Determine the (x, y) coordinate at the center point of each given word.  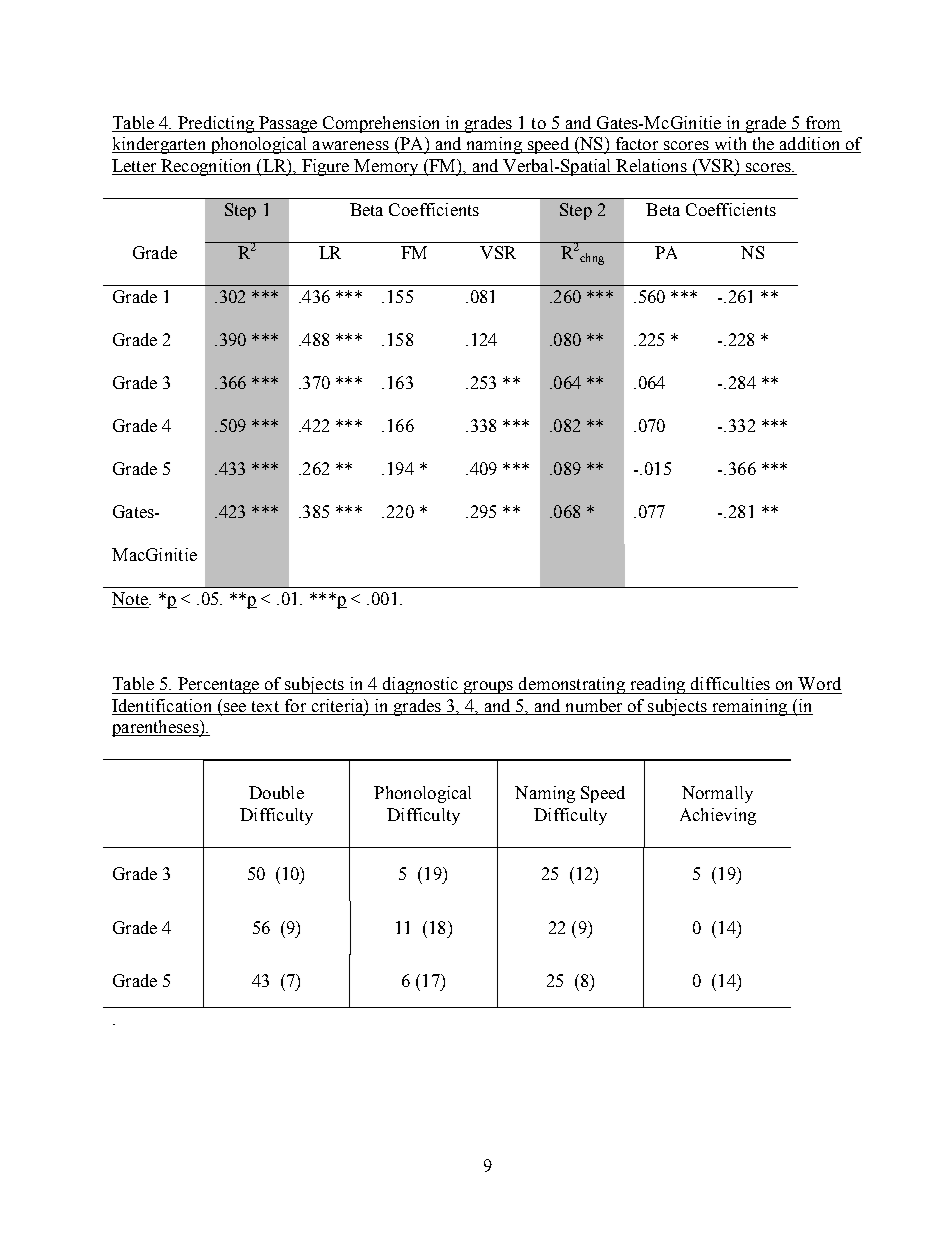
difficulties (730, 683)
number (594, 707)
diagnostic (420, 685)
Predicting (216, 124)
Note (131, 598)
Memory (387, 167)
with (730, 145)
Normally (717, 794)
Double (276, 792)
